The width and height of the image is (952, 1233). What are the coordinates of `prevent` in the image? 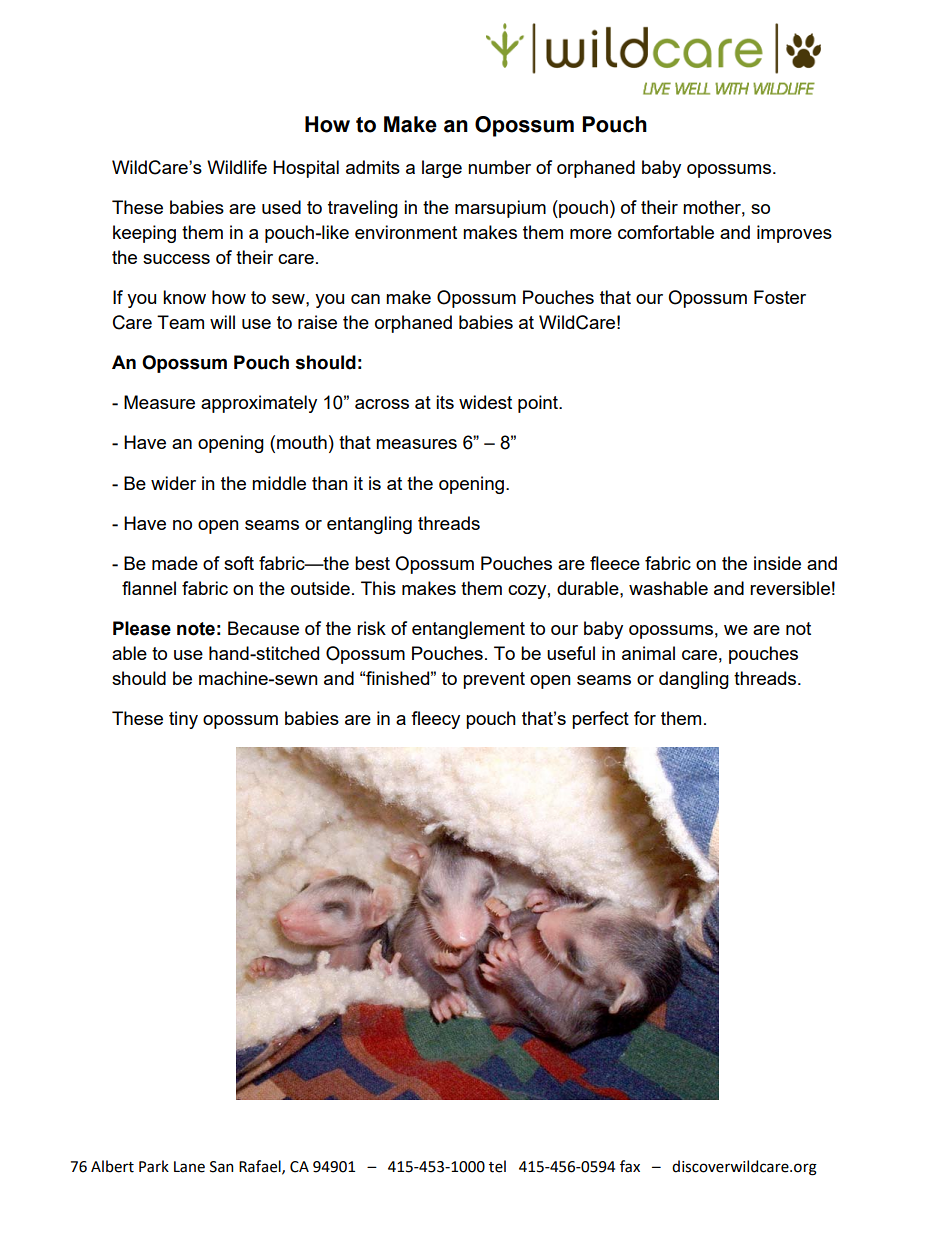 It's located at (494, 680).
